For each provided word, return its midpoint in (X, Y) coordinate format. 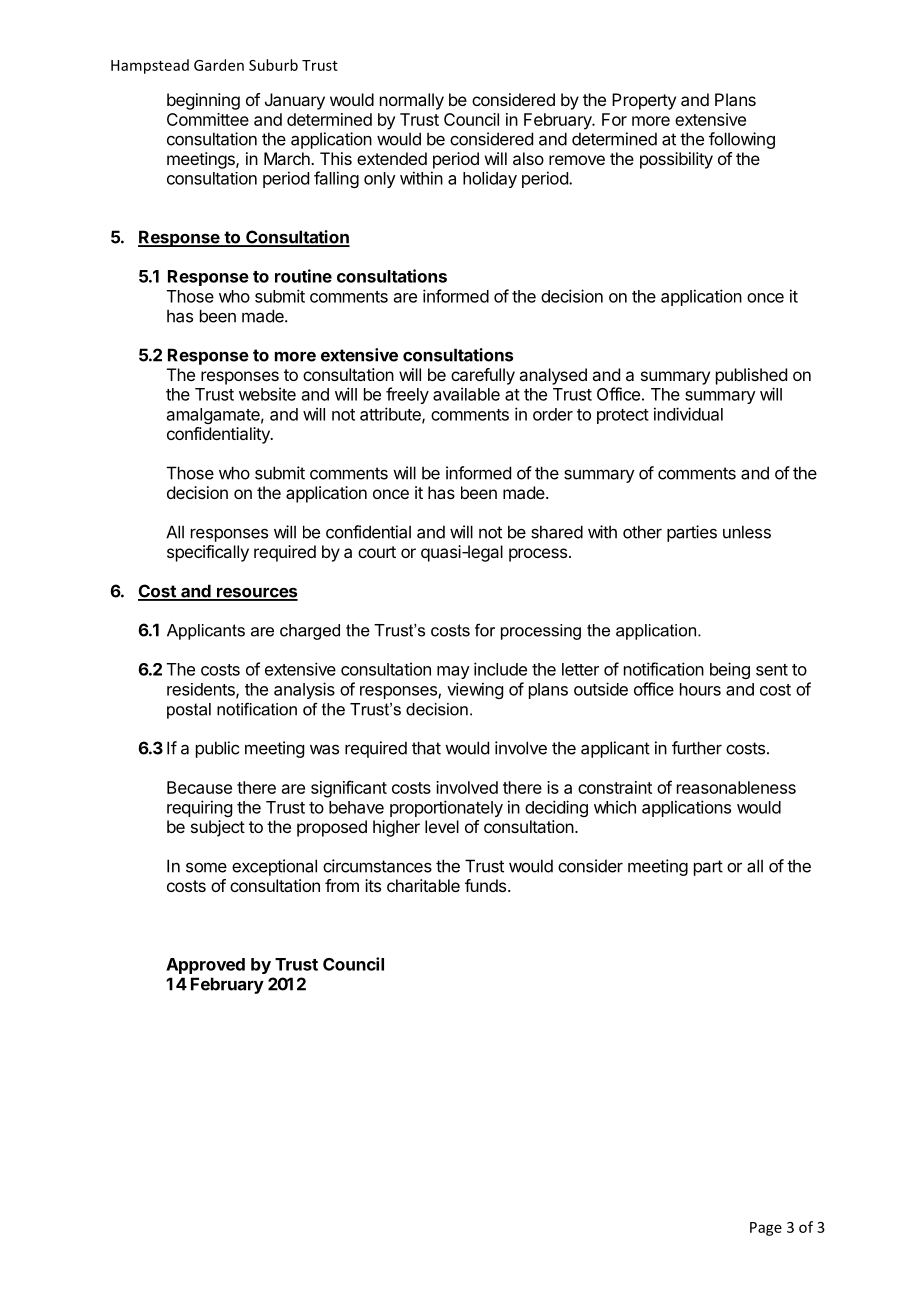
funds (487, 885)
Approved (205, 966)
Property (644, 101)
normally (412, 101)
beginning (203, 101)
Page (766, 1229)
